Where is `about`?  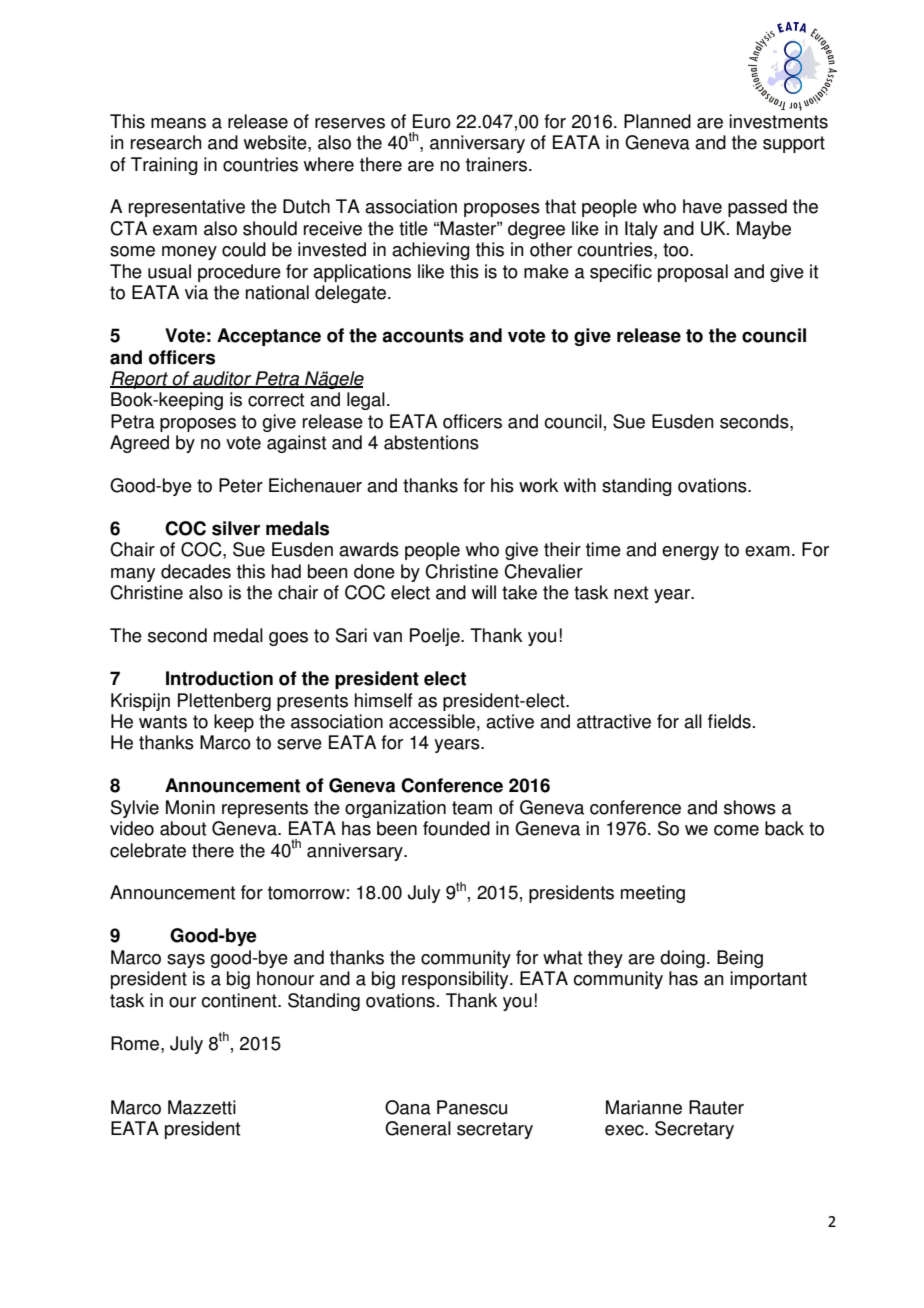 about is located at coordinates (183, 828).
